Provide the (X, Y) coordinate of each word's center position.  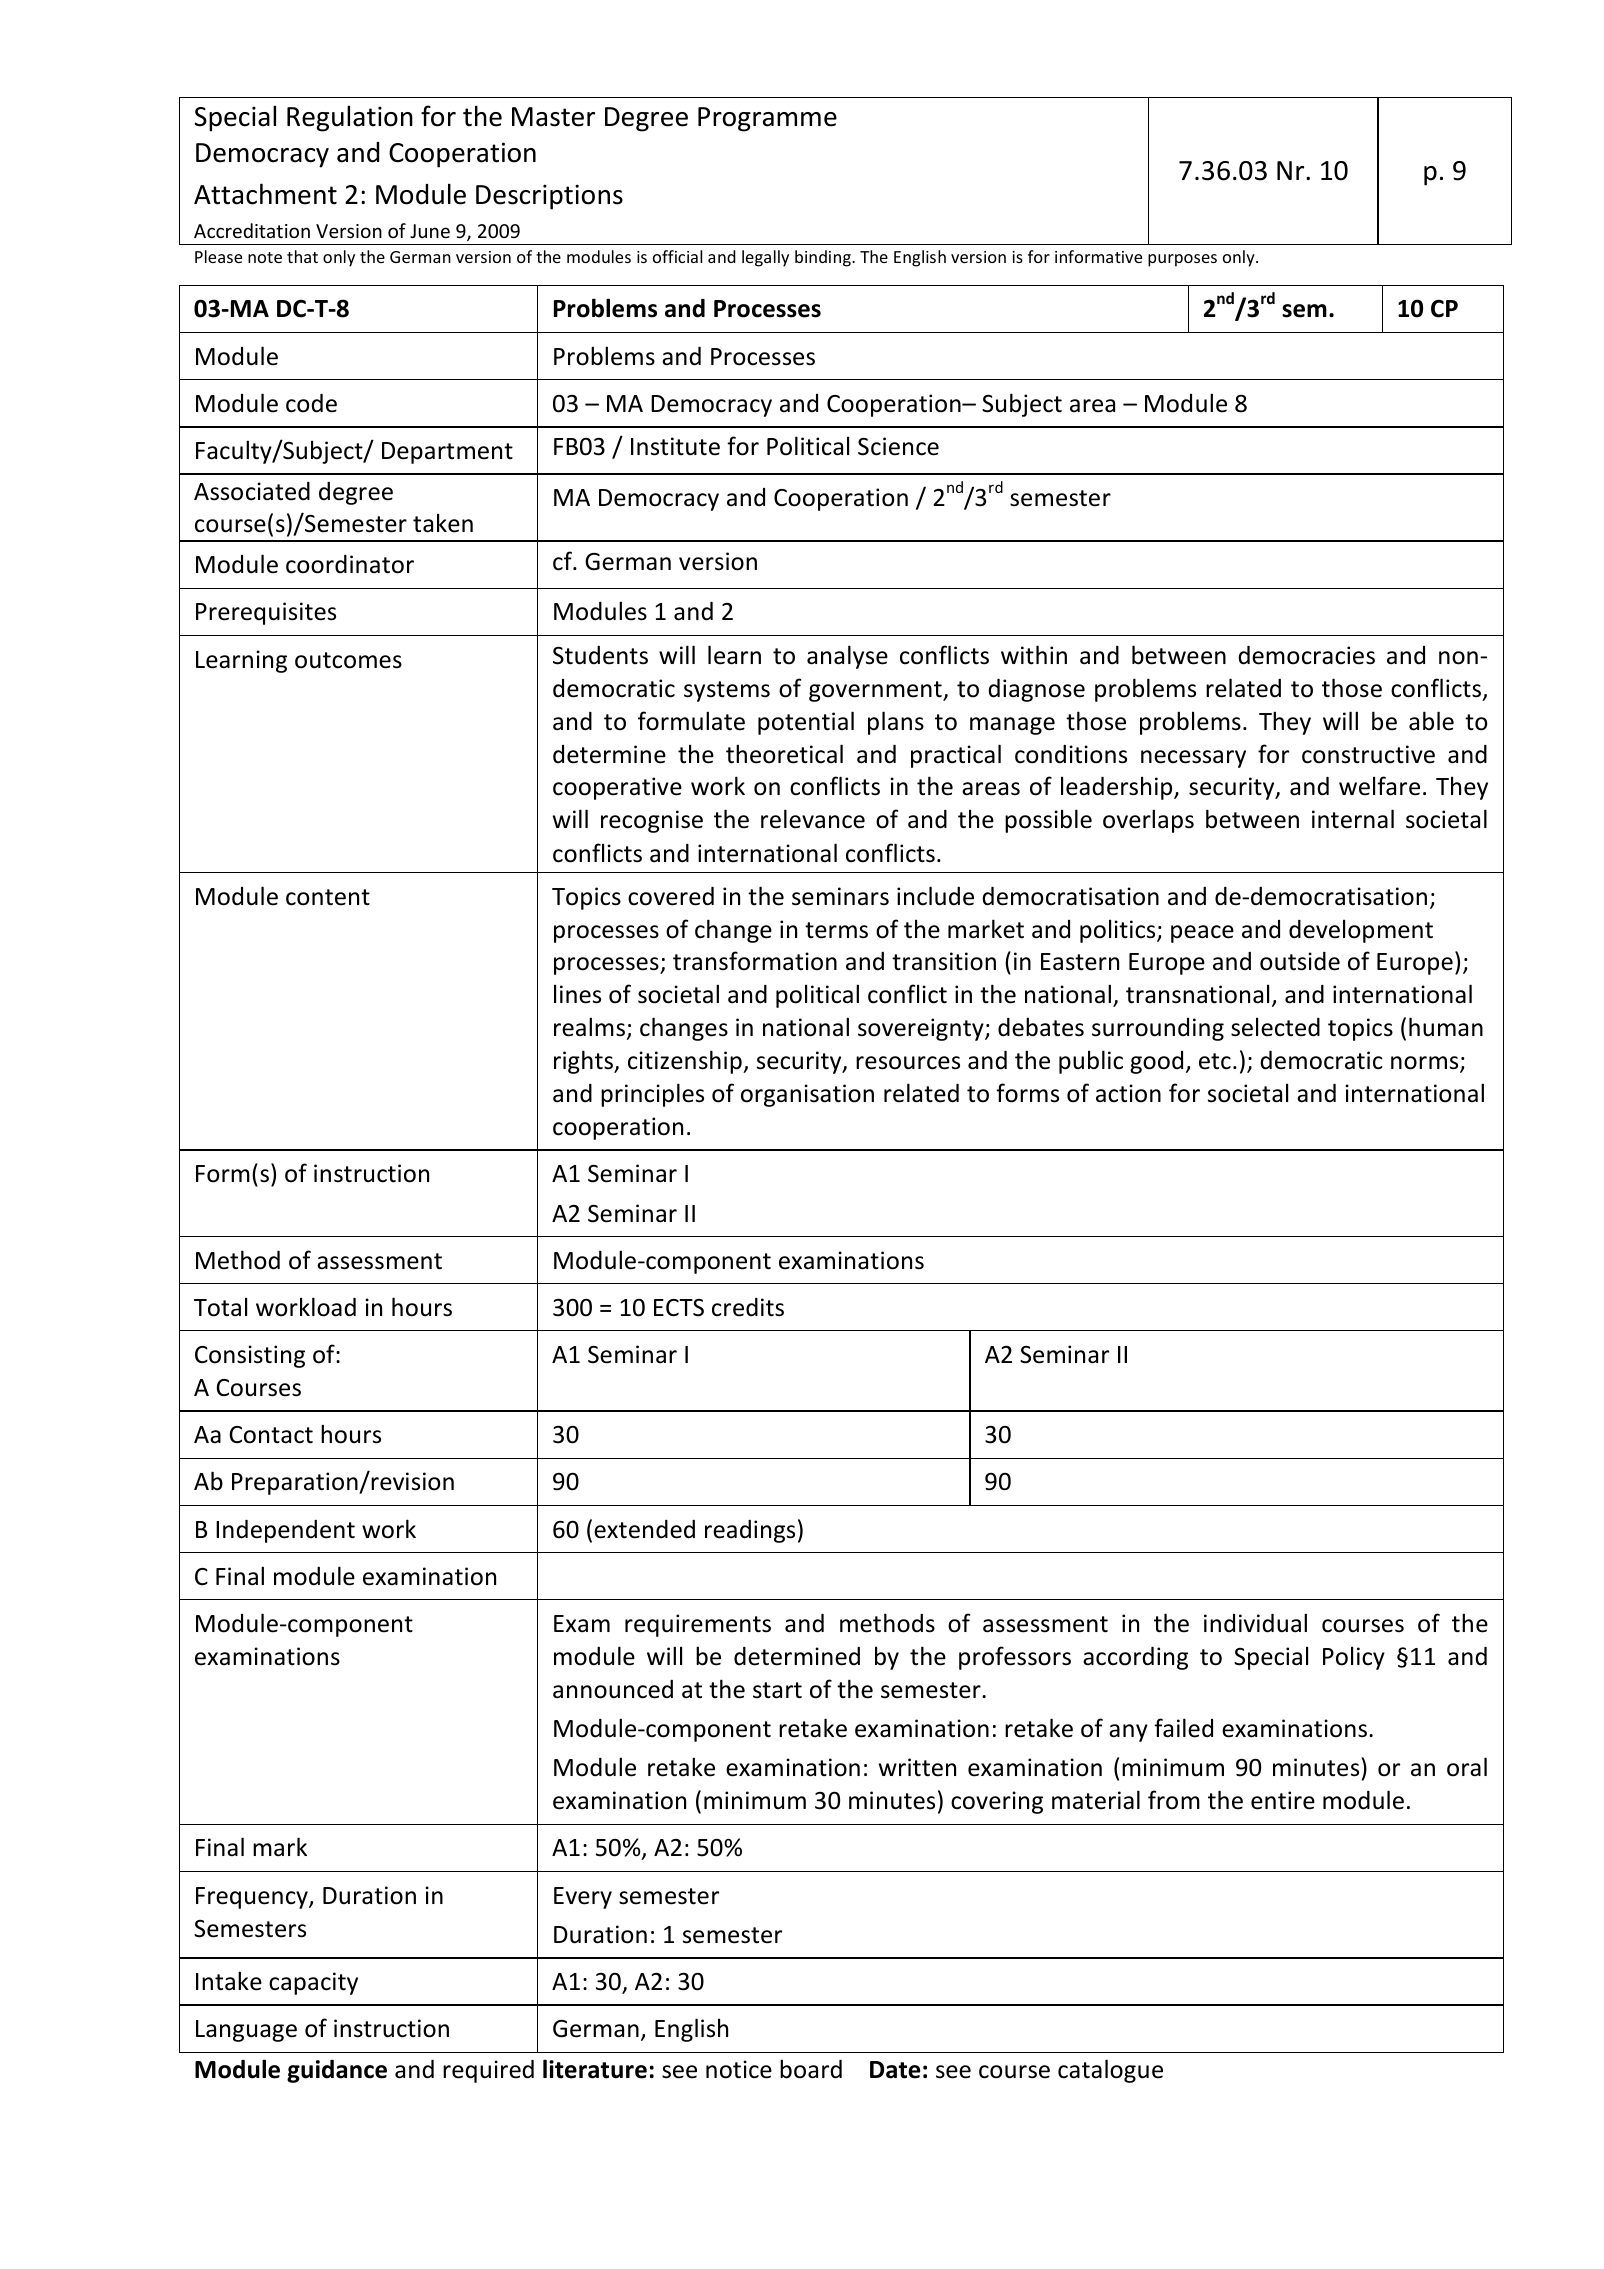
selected (1275, 1027)
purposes (1182, 260)
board (811, 2069)
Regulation (350, 118)
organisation (807, 1095)
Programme (767, 119)
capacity (313, 1983)
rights (585, 1062)
